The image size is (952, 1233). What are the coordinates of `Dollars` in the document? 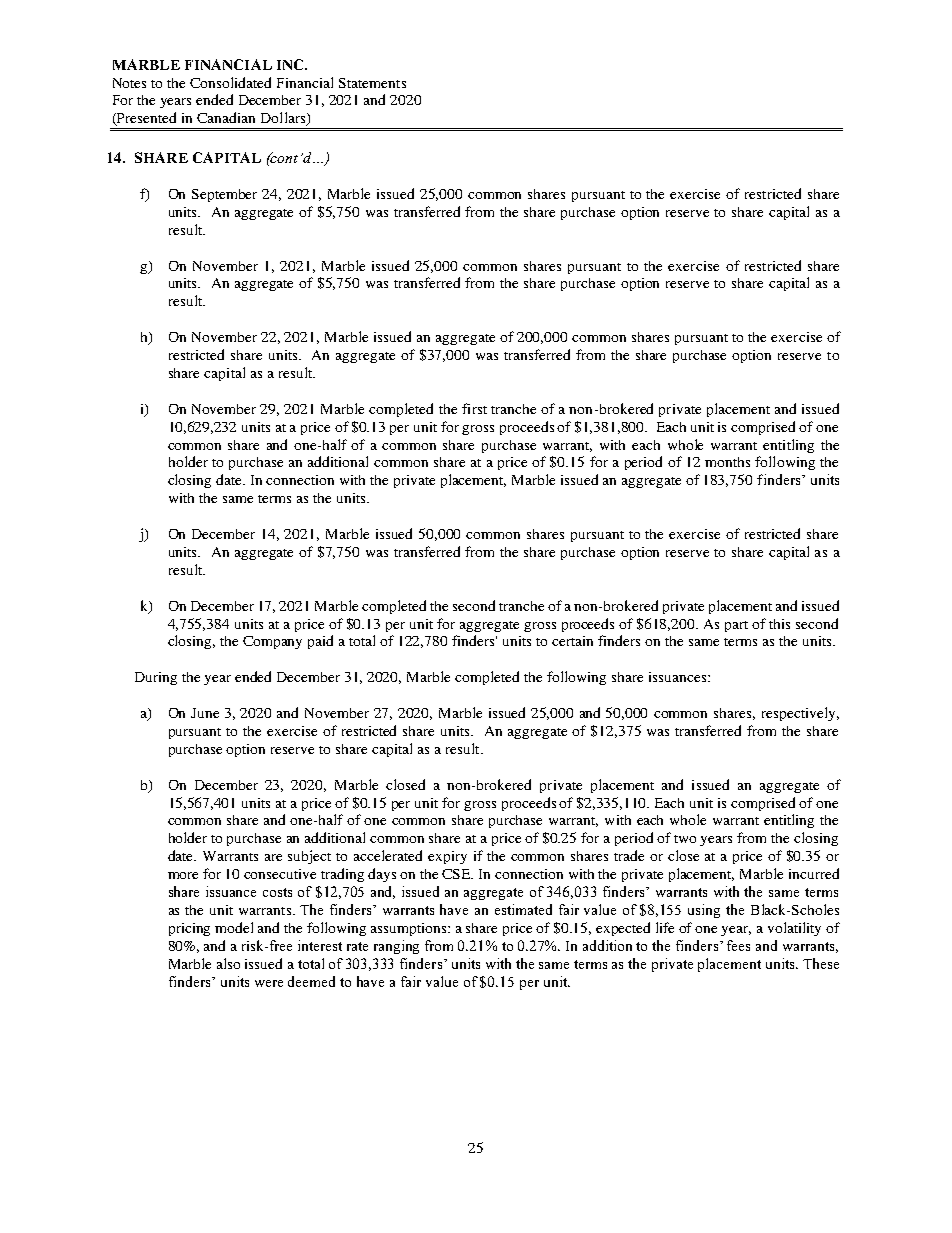 It's located at (284, 119).
